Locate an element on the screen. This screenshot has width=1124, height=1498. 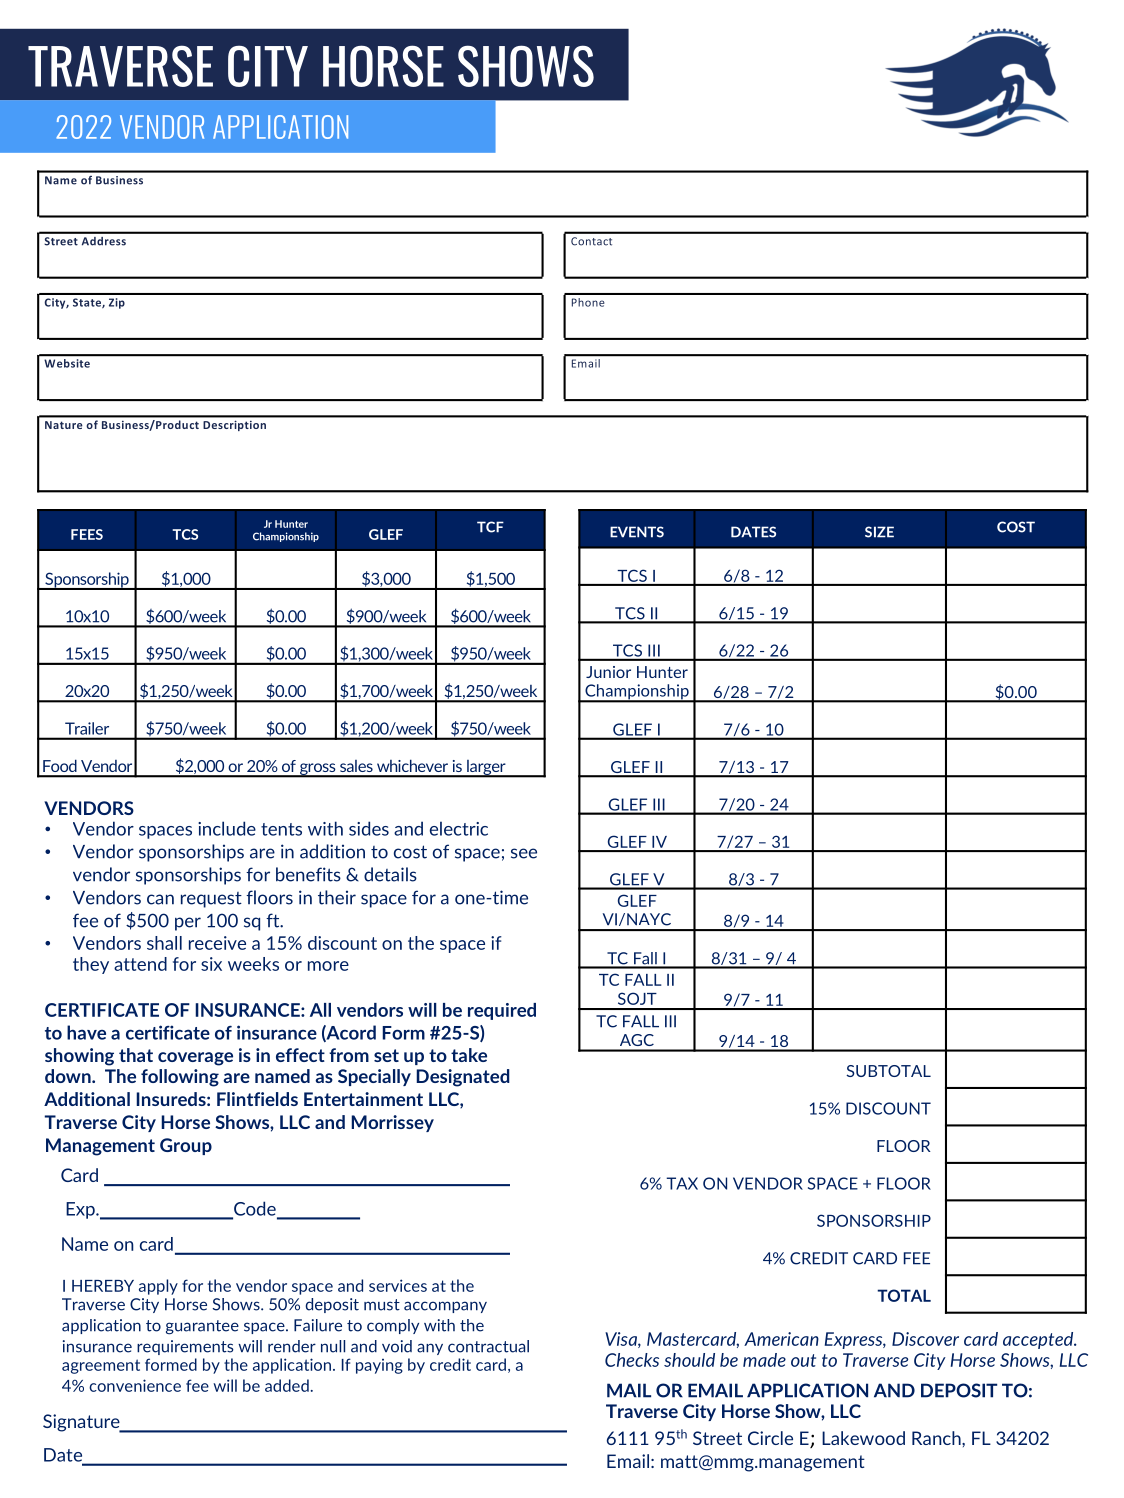
Trailer is located at coordinates (87, 728).
